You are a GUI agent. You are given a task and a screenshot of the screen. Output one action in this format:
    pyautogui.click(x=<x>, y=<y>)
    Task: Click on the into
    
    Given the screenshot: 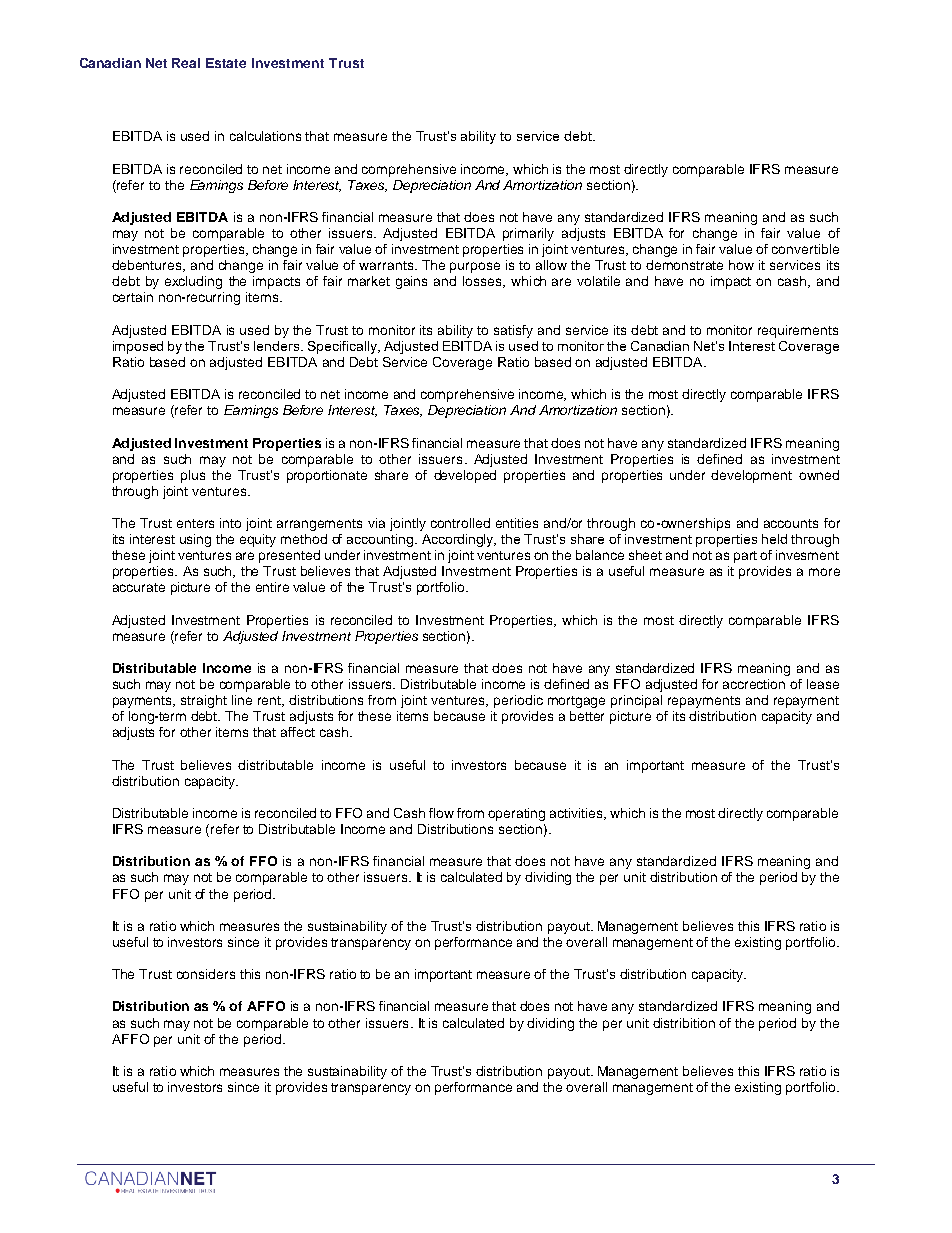 What is the action you would take?
    pyautogui.click(x=230, y=523)
